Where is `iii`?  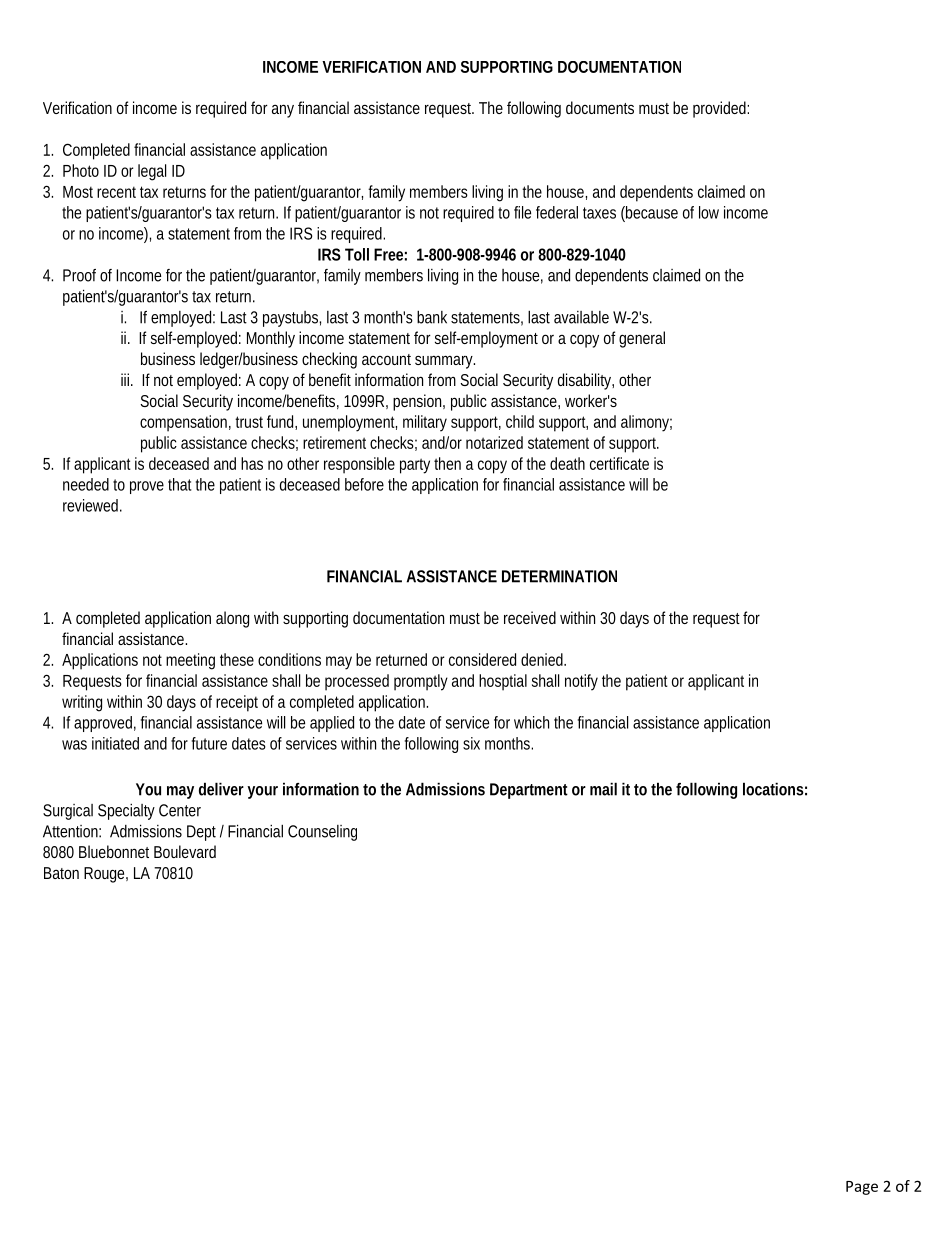 iii is located at coordinates (126, 379).
